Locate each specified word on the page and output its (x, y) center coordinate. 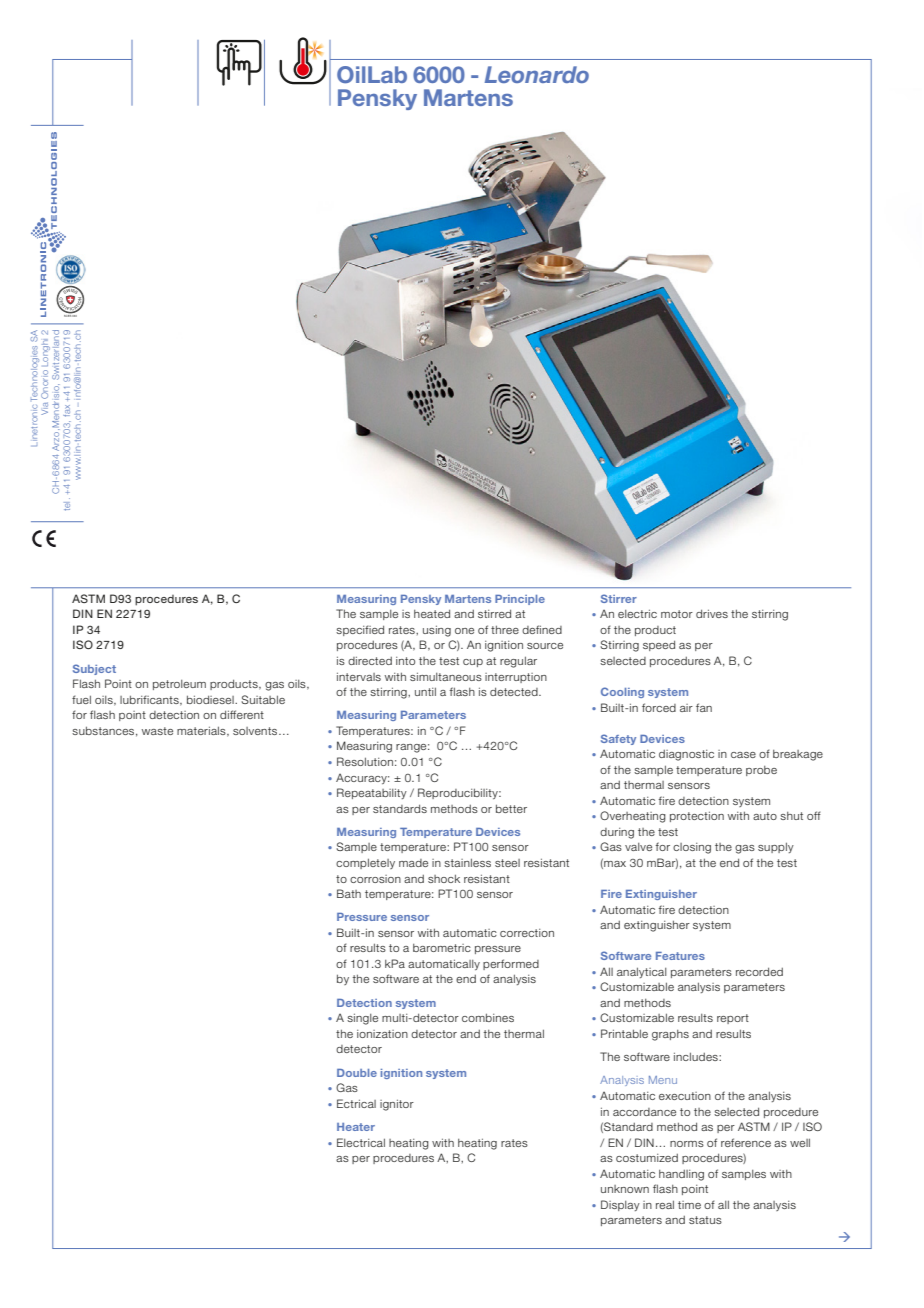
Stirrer (619, 598)
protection (697, 816)
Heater (356, 1127)
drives (712, 613)
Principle (520, 600)
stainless (467, 862)
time (689, 1205)
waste (157, 731)
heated (432, 613)
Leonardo (537, 74)
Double (357, 1073)
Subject (94, 669)
